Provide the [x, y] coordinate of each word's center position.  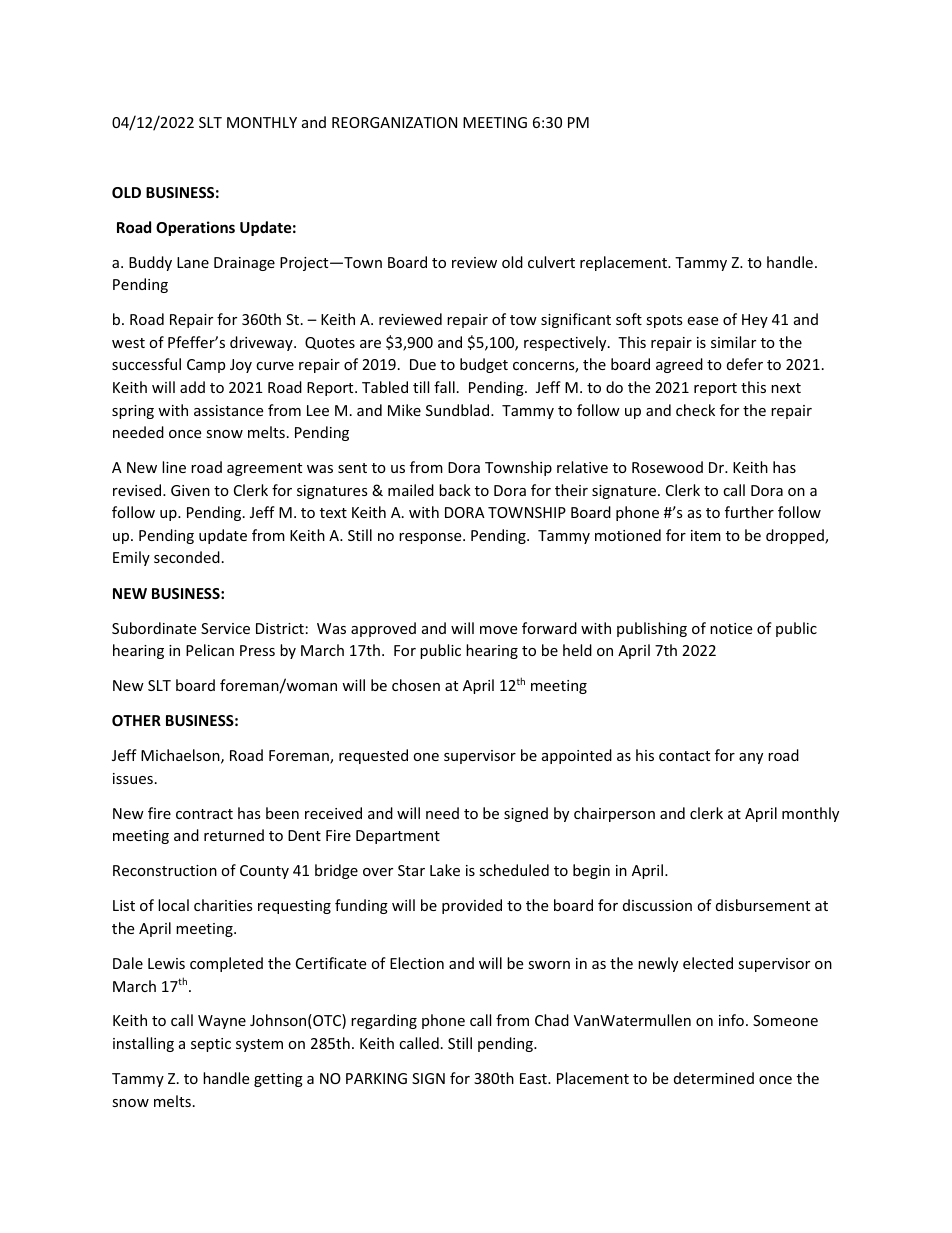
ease [702, 321]
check [695, 410]
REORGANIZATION [394, 122]
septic [211, 1045]
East [534, 1078]
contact [684, 756]
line [174, 467]
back [455, 490]
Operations [195, 228]
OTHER [136, 720]
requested [373, 756]
